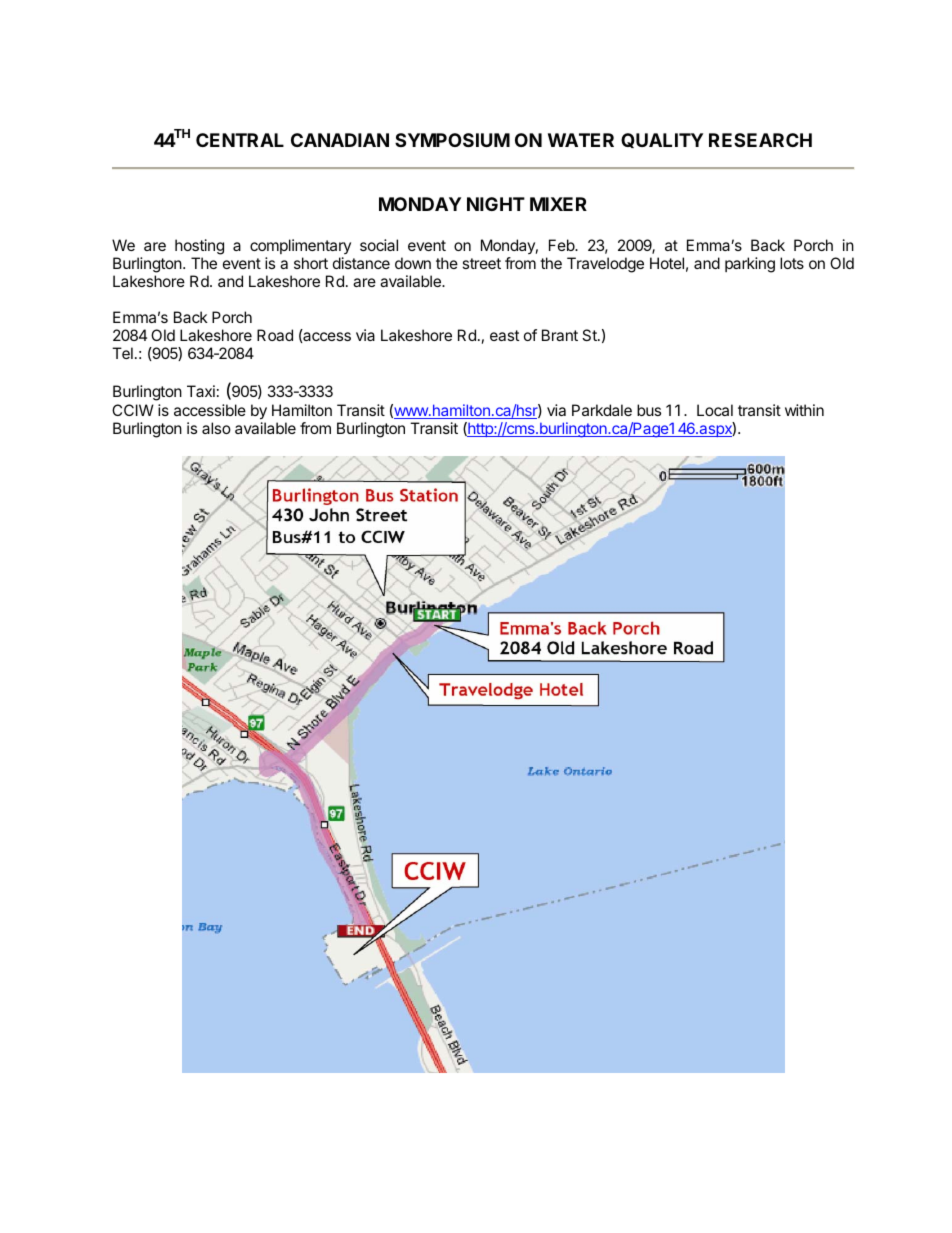 The image size is (952, 1233). Describe the element at coordinates (649, 410) in the screenshot. I see `bus` at that location.
